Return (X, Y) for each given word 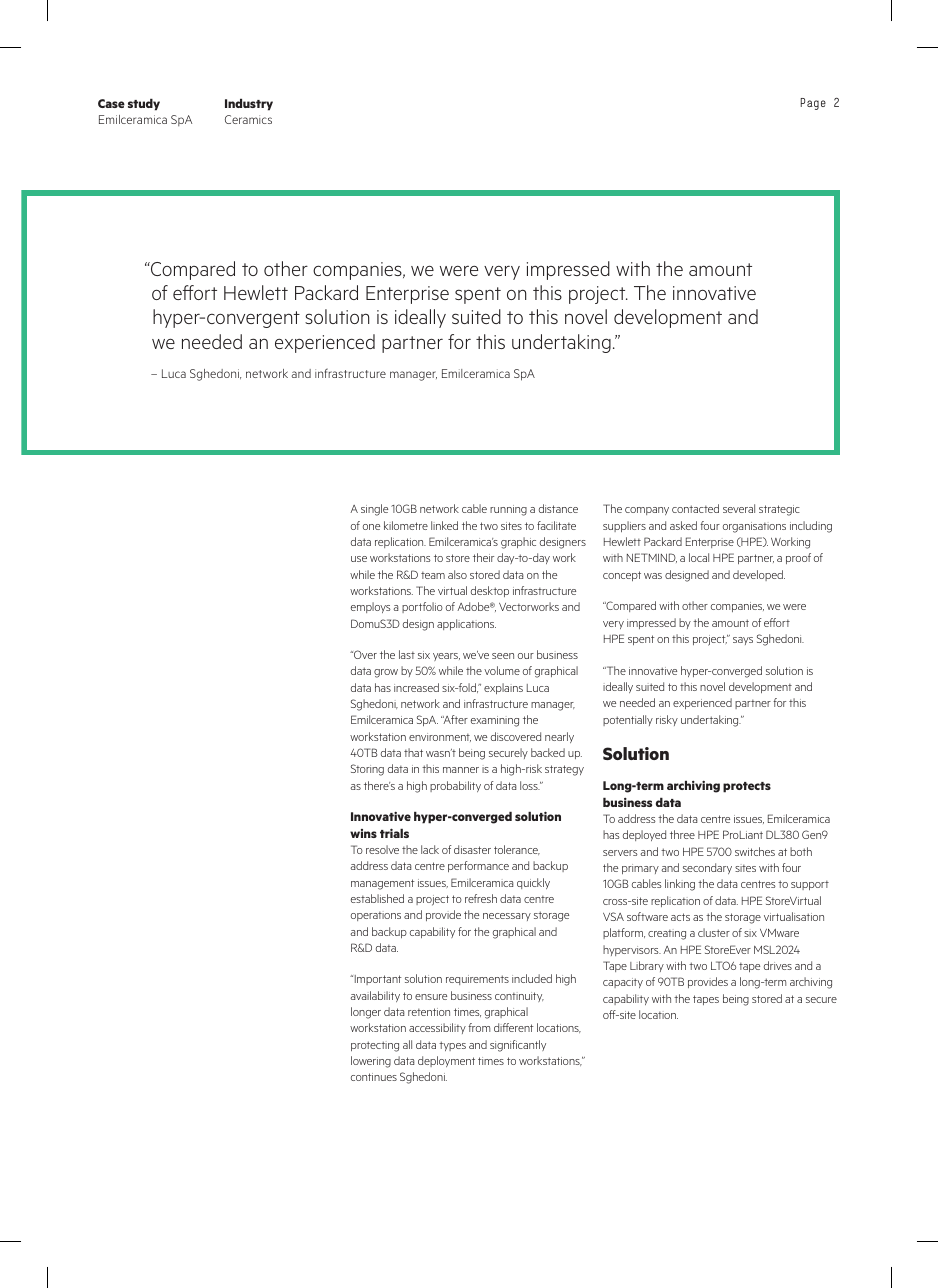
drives (778, 965)
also (457, 574)
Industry (249, 105)
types (452, 1046)
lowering (371, 1062)
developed (759, 575)
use (359, 559)
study (144, 105)
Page (813, 104)
